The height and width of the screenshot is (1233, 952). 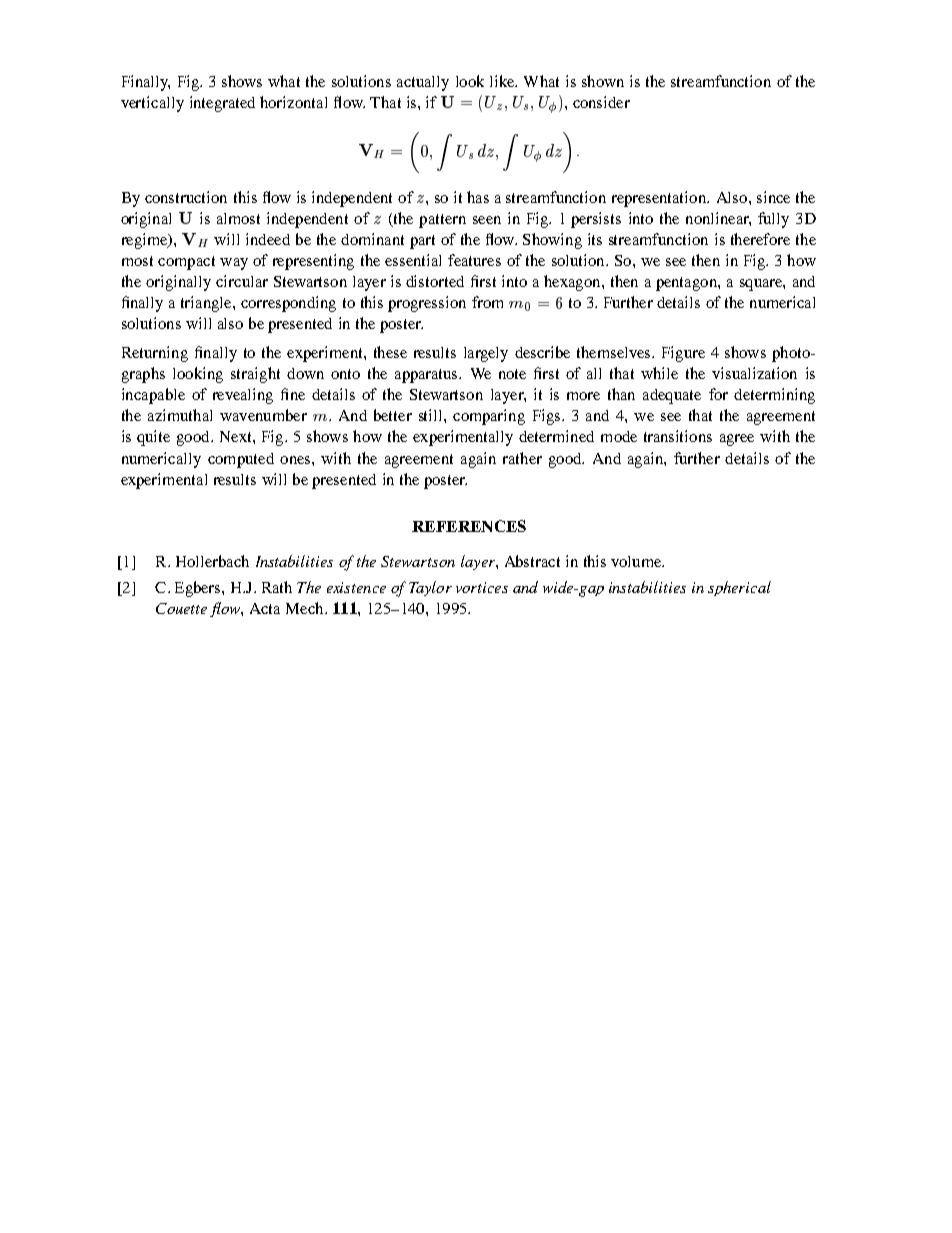 I want to click on actually, so click(x=423, y=83).
